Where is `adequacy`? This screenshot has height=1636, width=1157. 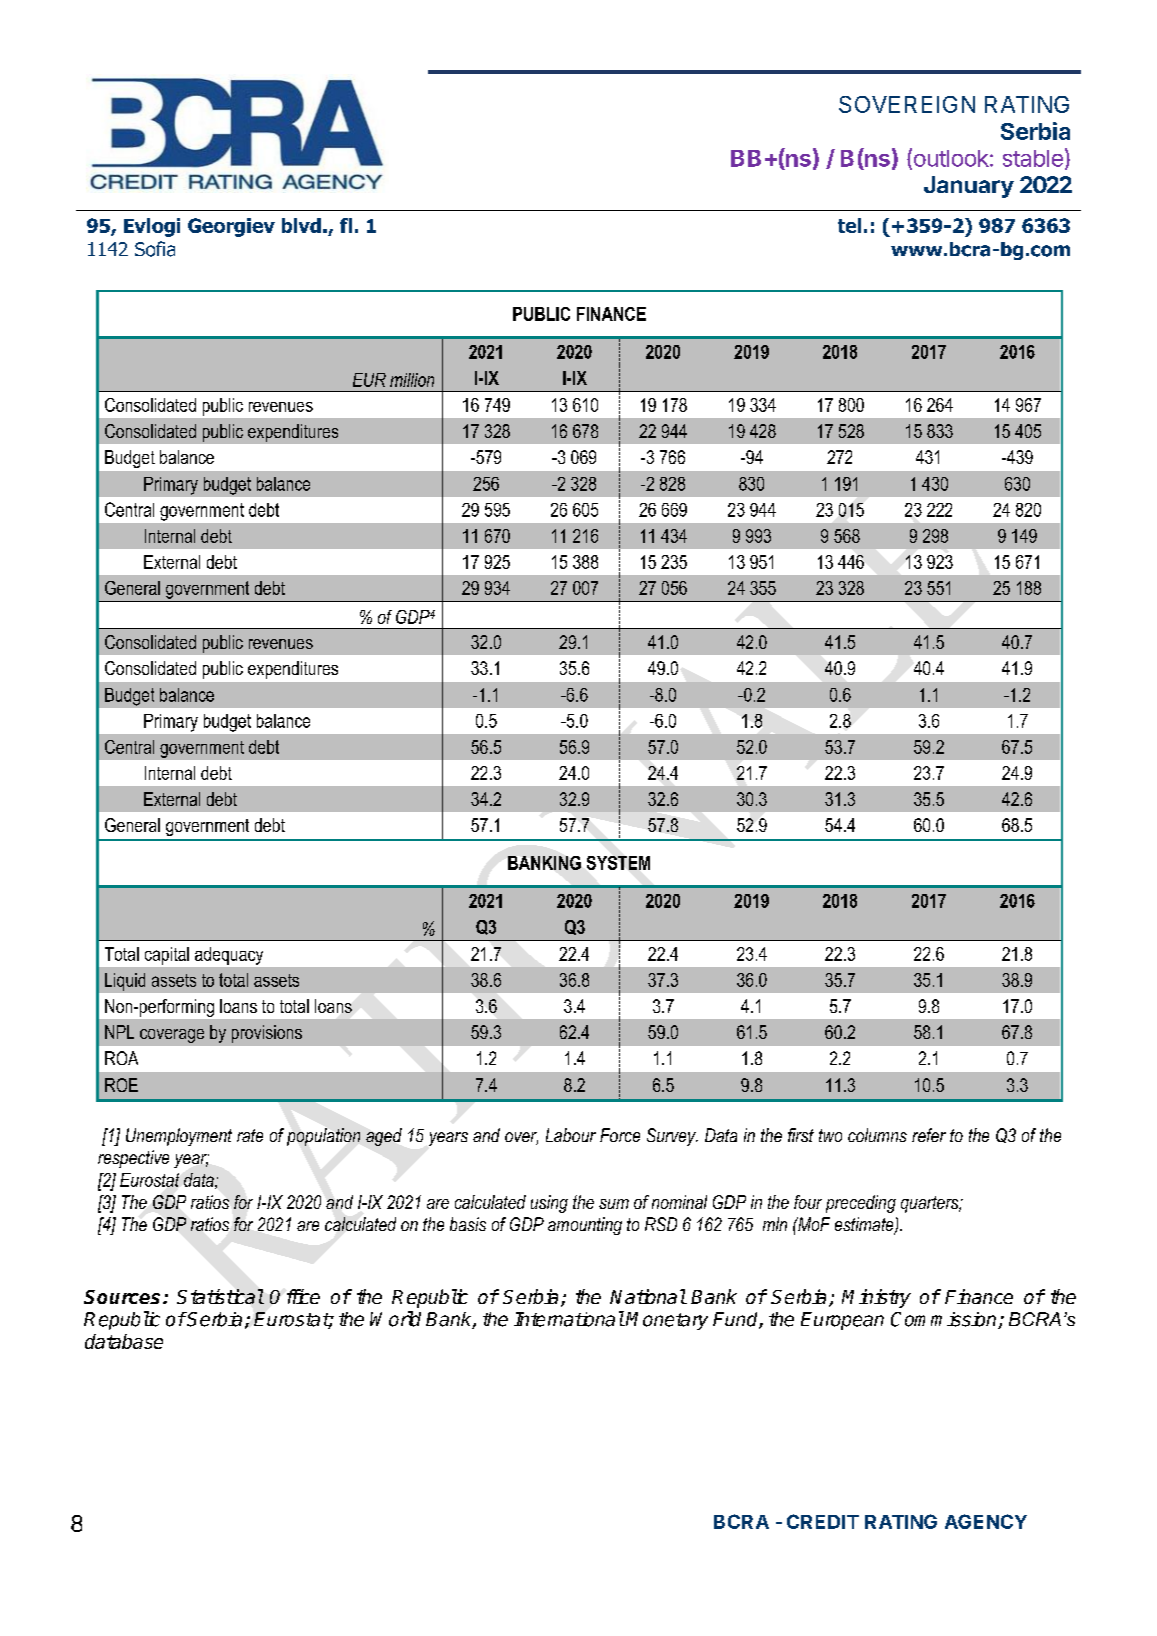 adequacy is located at coordinates (229, 956).
